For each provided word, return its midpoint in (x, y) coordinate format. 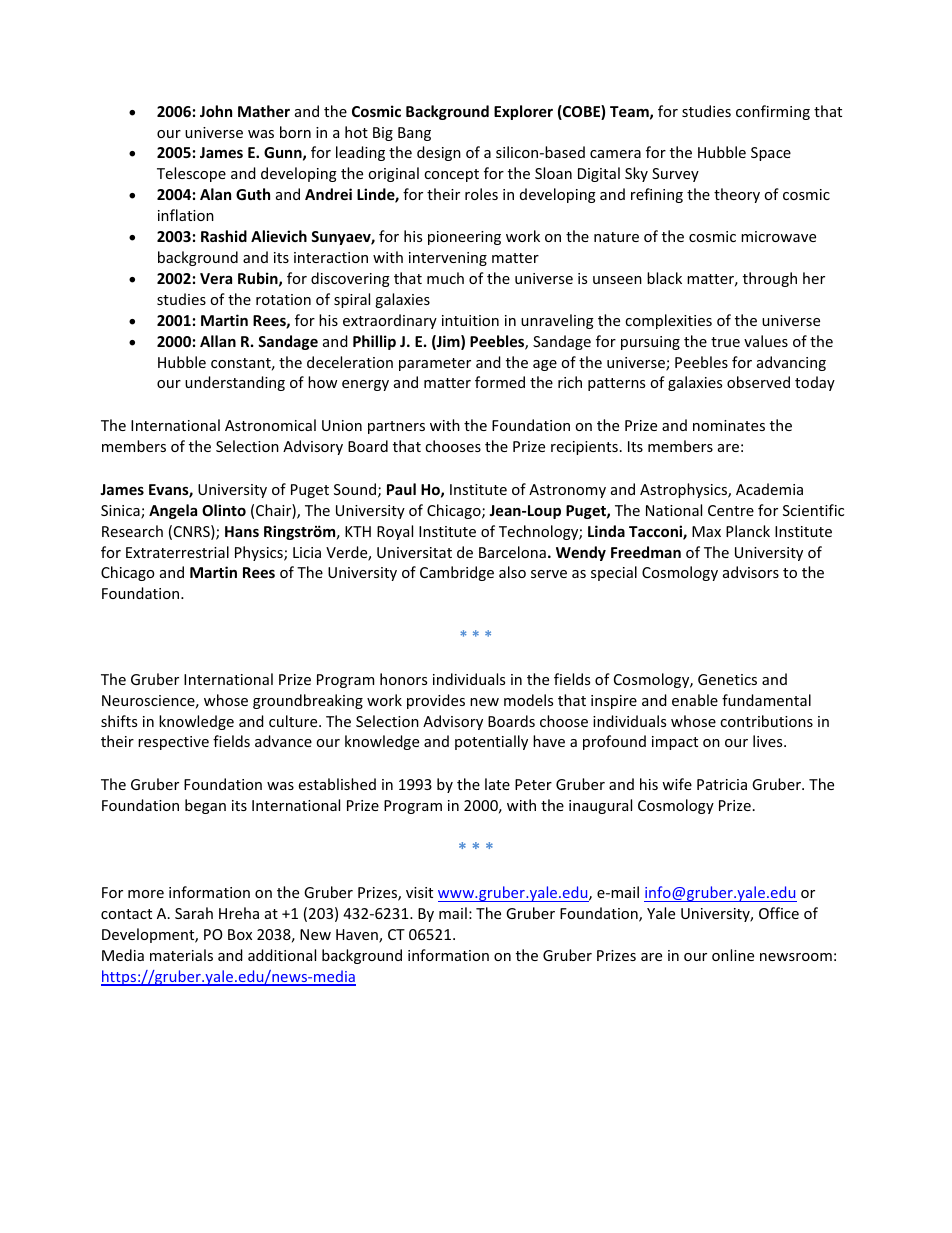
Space (771, 154)
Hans (242, 531)
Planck (748, 531)
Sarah (194, 913)
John (216, 111)
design (439, 153)
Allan (218, 341)
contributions (766, 721)
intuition (470, 320)
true (725, 342)
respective (173, 743)
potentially (491, 742)
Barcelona (512, 552)
